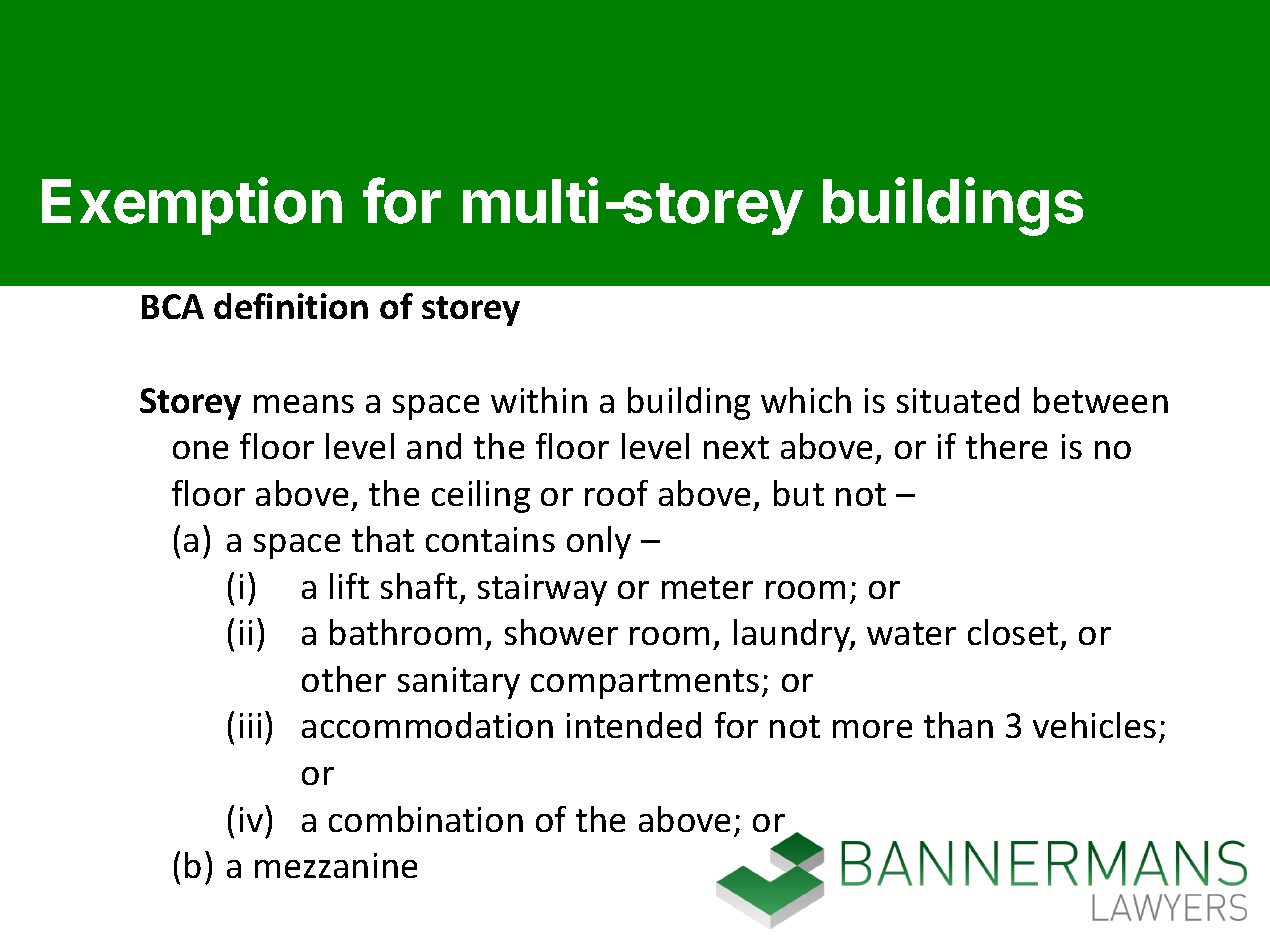  Describe the element at coordinates (336, 865) in the document. I see `mezzanine` at that location.
